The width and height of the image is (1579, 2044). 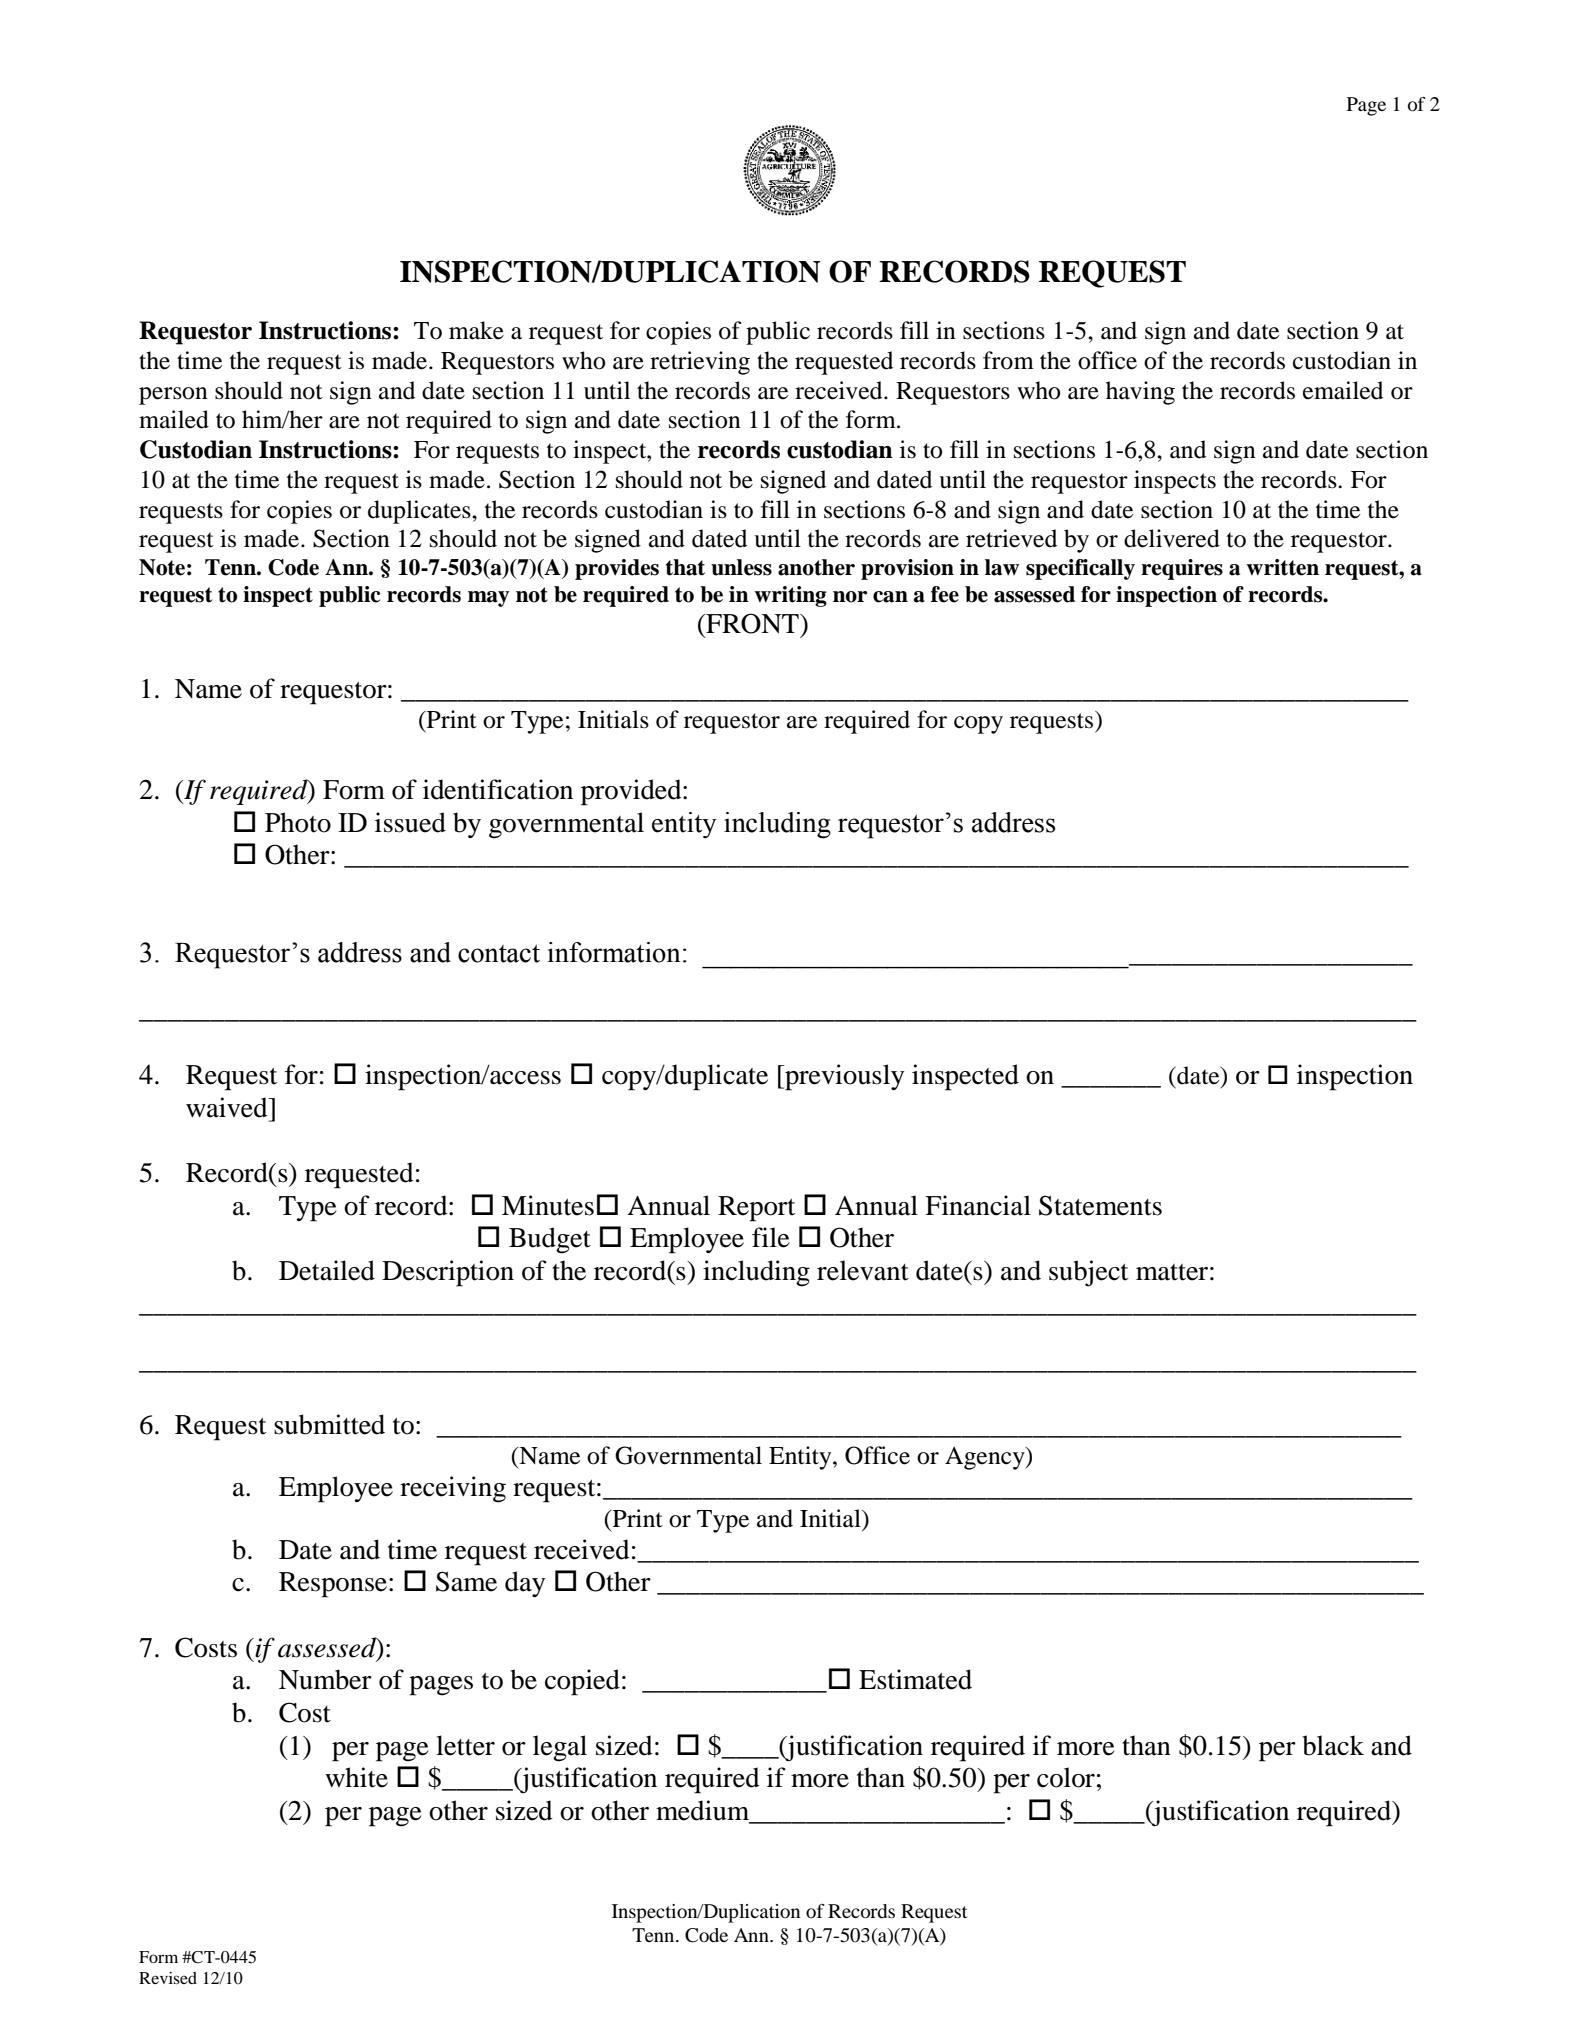 I want to click on file, so click(x=771, y=1237).
